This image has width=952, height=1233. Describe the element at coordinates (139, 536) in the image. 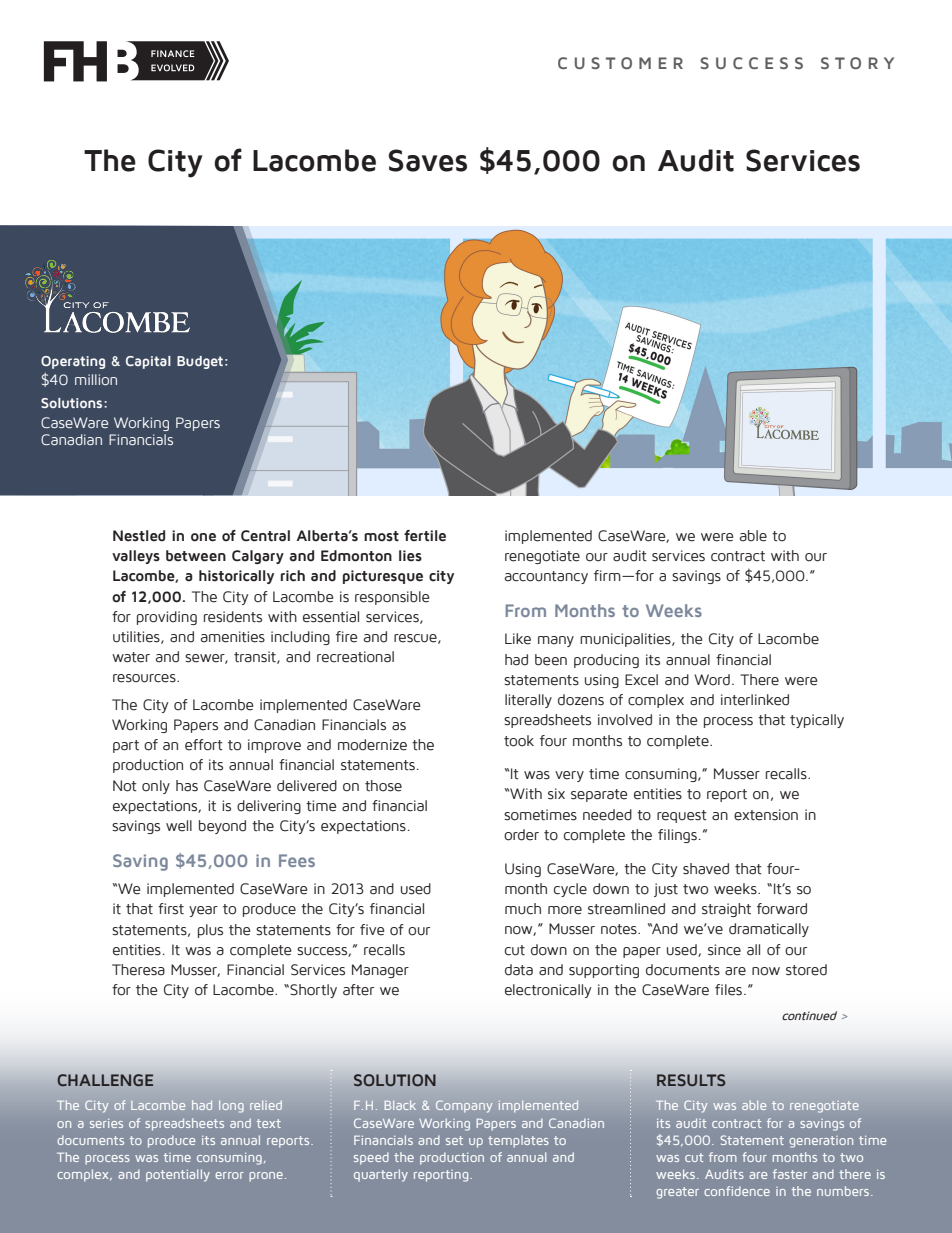

I see `Nestled` at that location.
